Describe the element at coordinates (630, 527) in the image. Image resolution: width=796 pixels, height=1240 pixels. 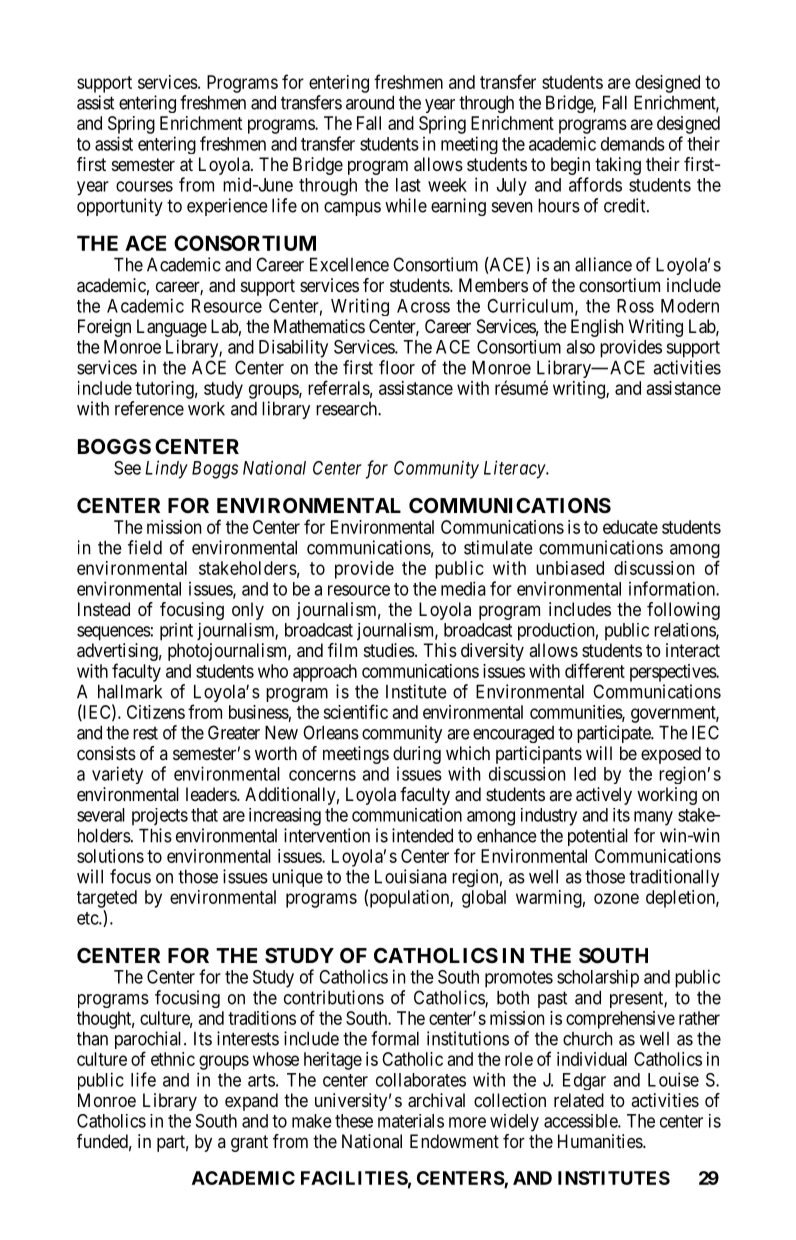
I see `educate` at that location.
